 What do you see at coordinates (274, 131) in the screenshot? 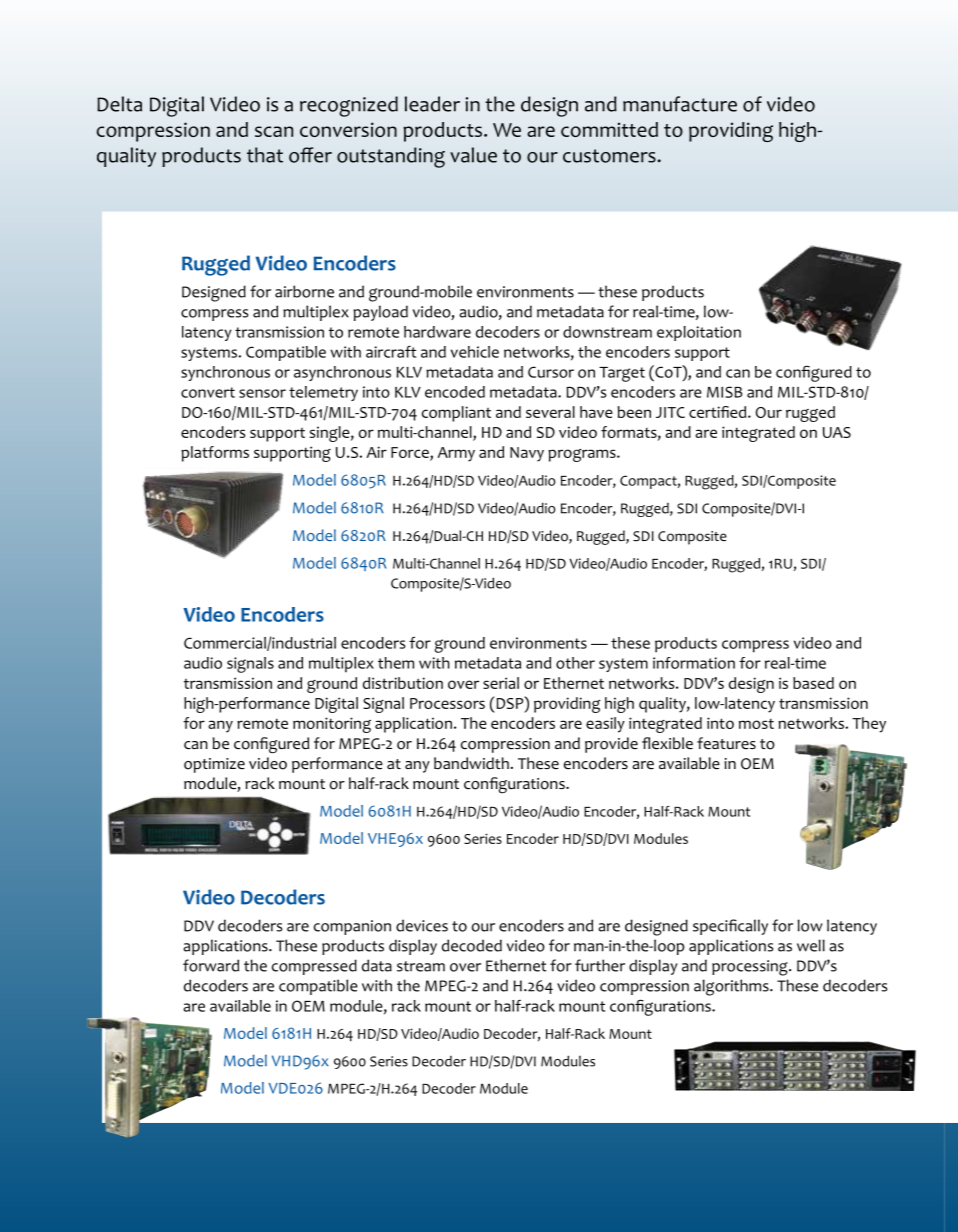
I see `scan` at bounding box center [274, 131].
